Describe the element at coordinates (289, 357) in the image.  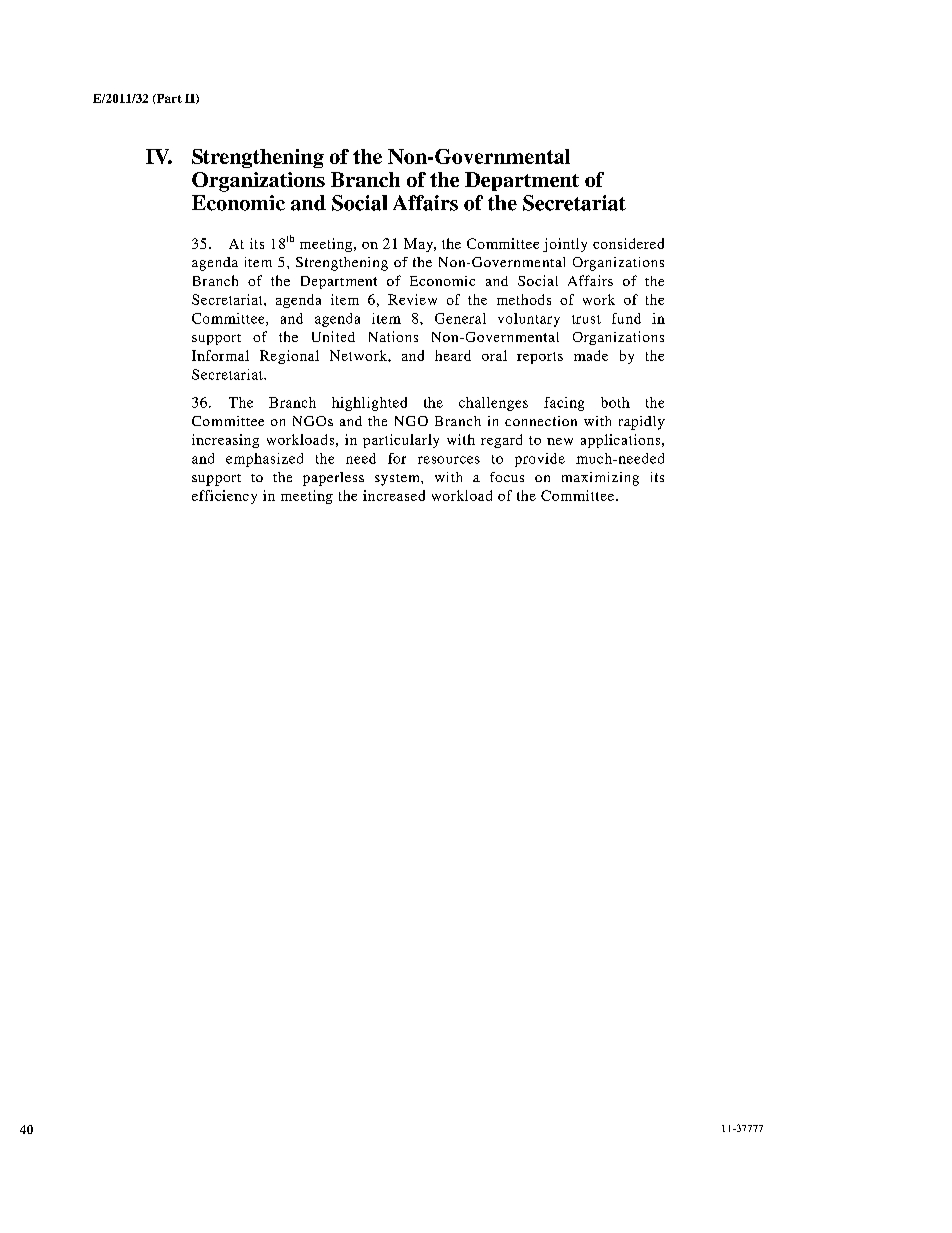
I see `Regional` at that location.
